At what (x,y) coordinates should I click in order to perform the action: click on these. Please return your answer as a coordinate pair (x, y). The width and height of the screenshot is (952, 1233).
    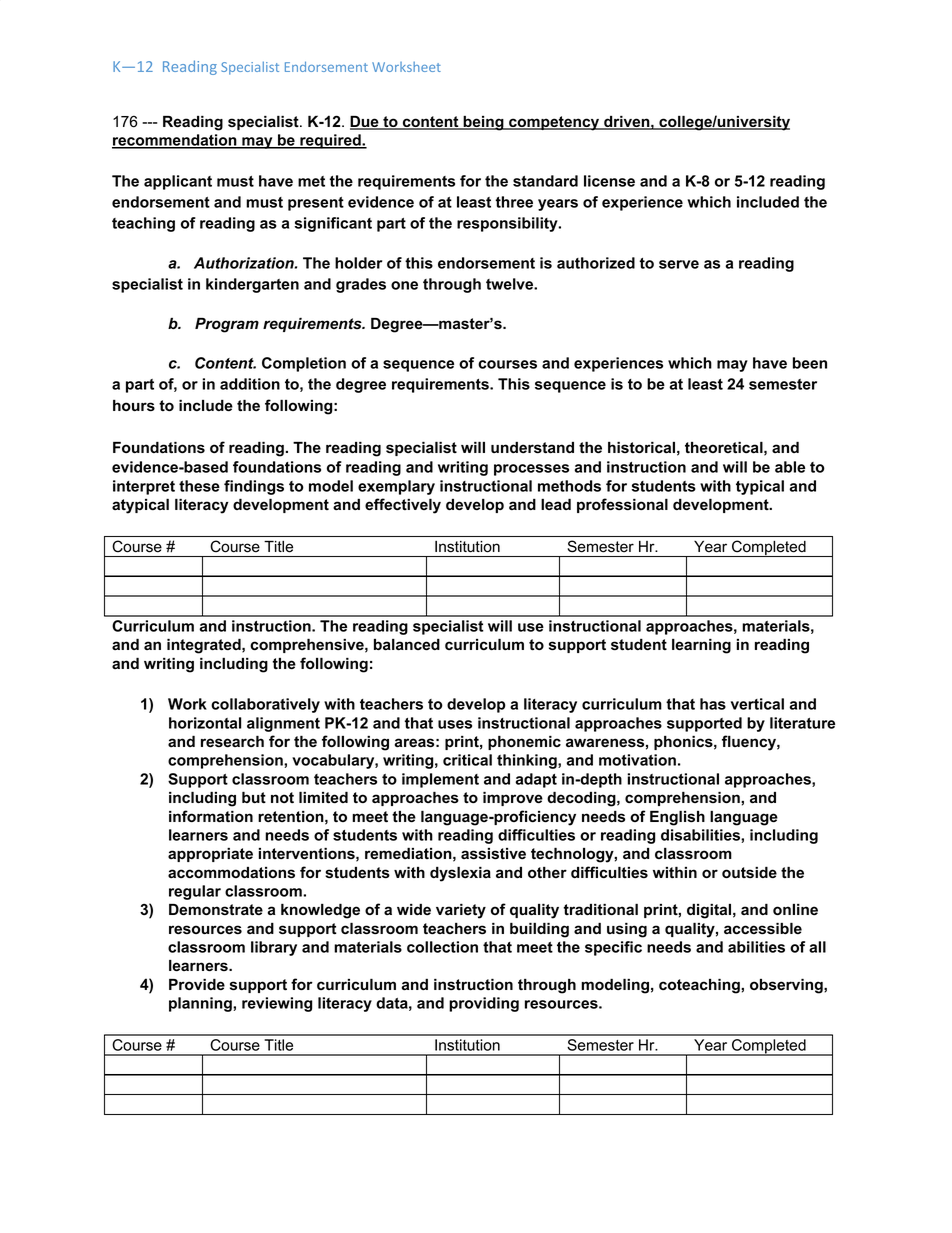
    Looking at the image, I should click on (199, 486).
